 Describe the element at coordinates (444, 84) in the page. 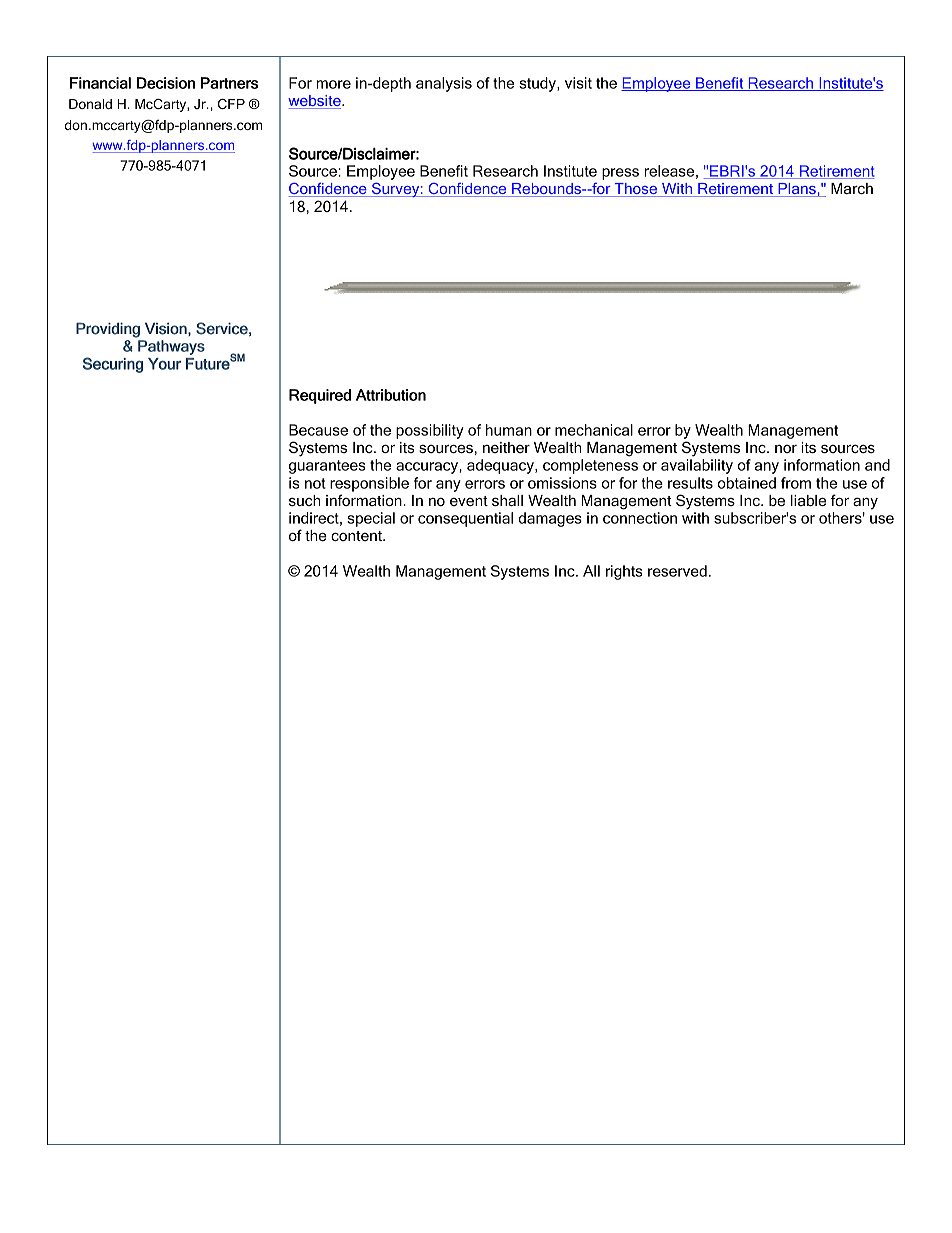

I see `analysis` at that location.
